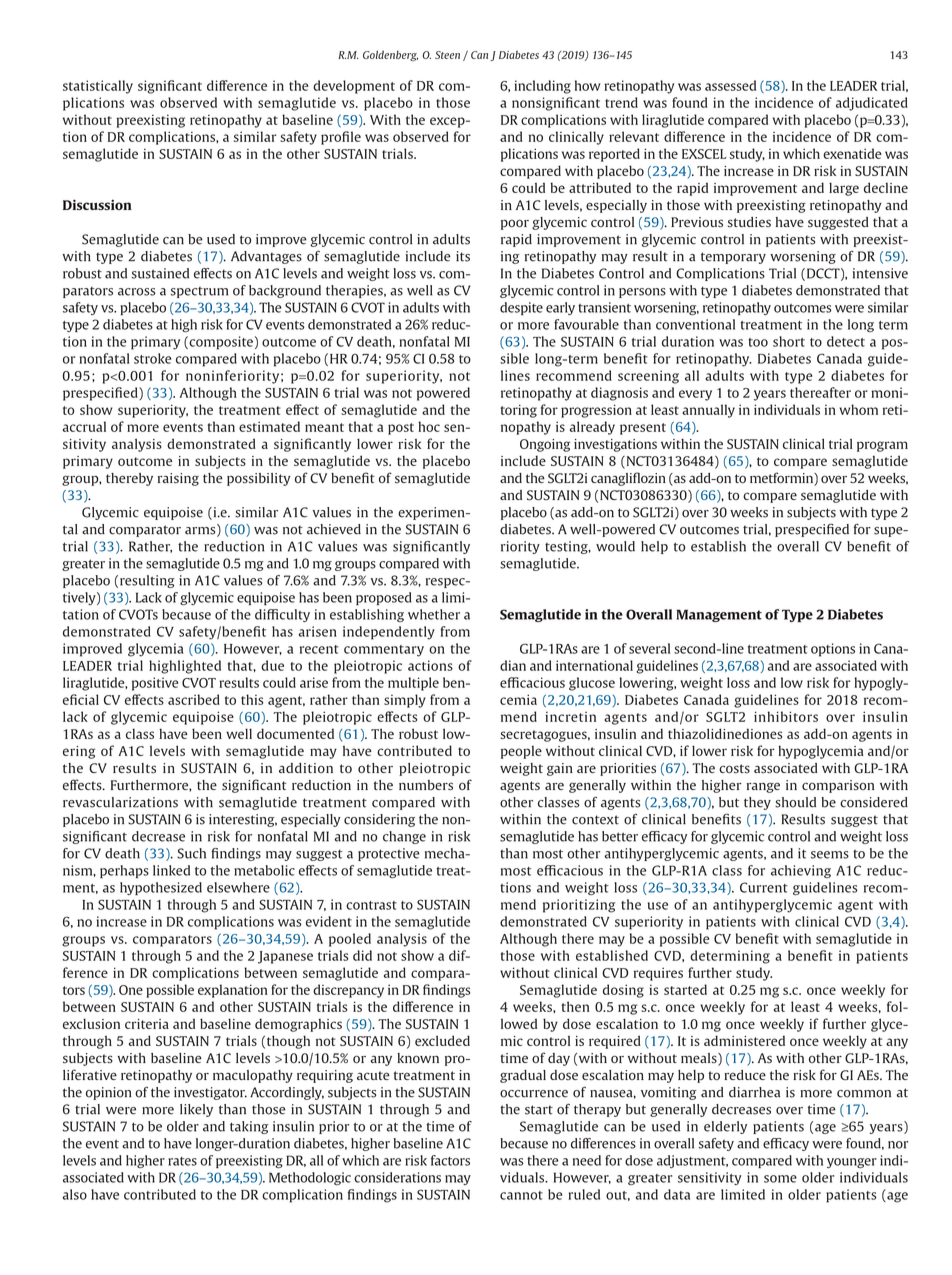  Describe the element at coordinates (98, 87) in the document. I see `statistically` at that location.
